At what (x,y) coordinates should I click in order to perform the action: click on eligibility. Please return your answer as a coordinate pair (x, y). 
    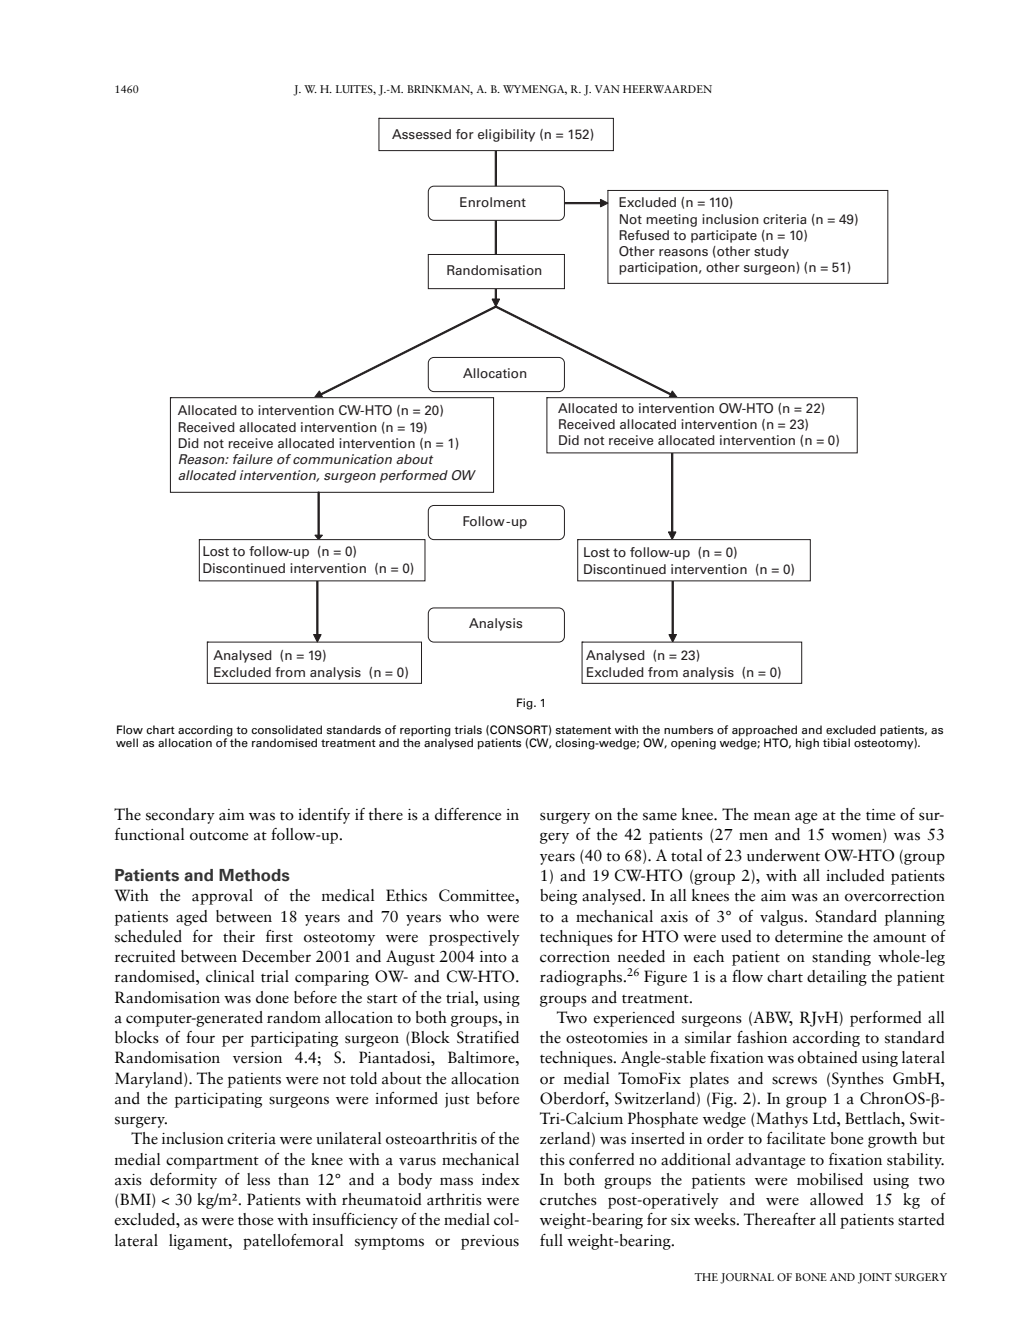
    Looking at the image, I should click on (506, 135).
